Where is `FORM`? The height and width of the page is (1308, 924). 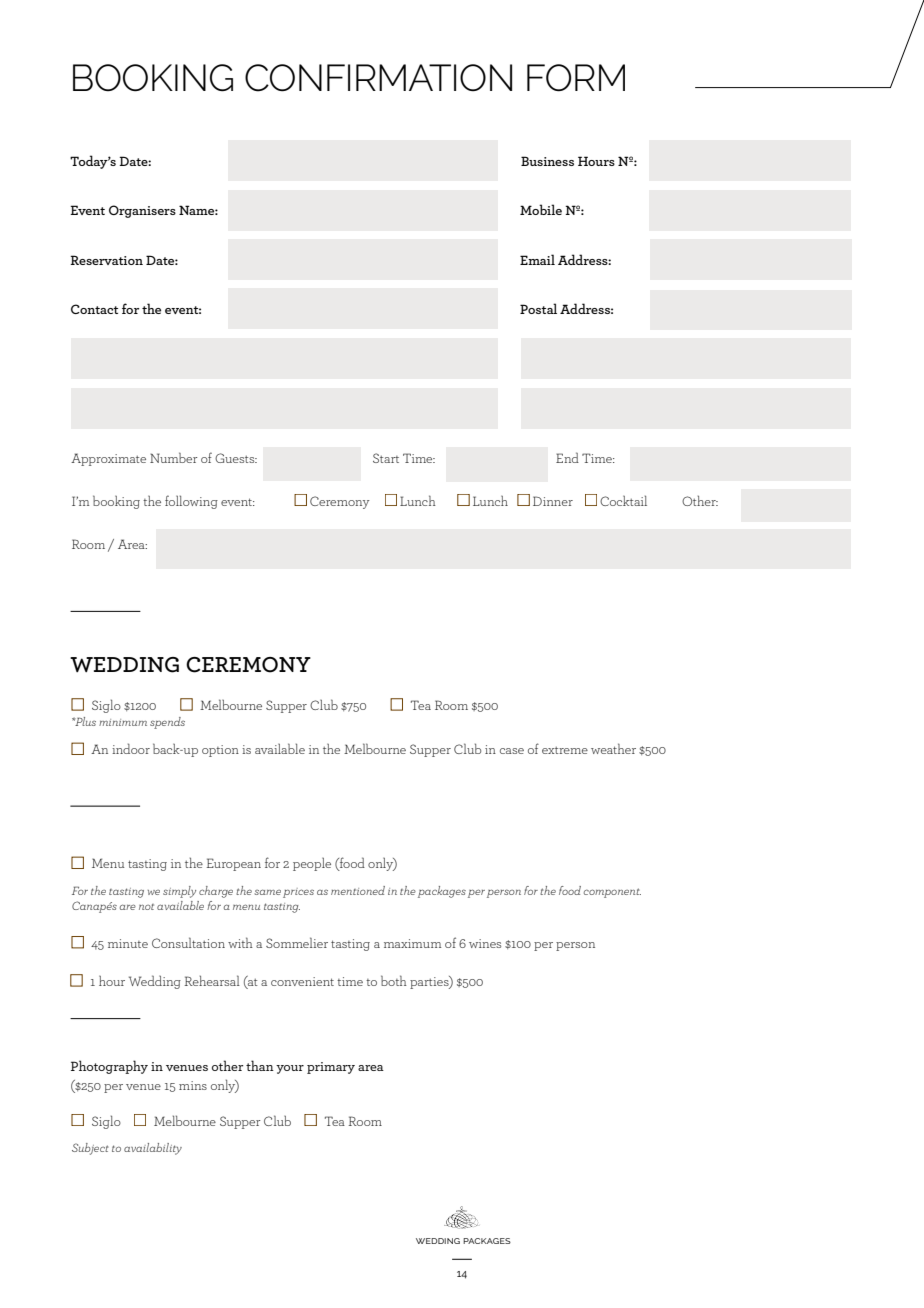 FORM is located at coordinates (576, 78).
